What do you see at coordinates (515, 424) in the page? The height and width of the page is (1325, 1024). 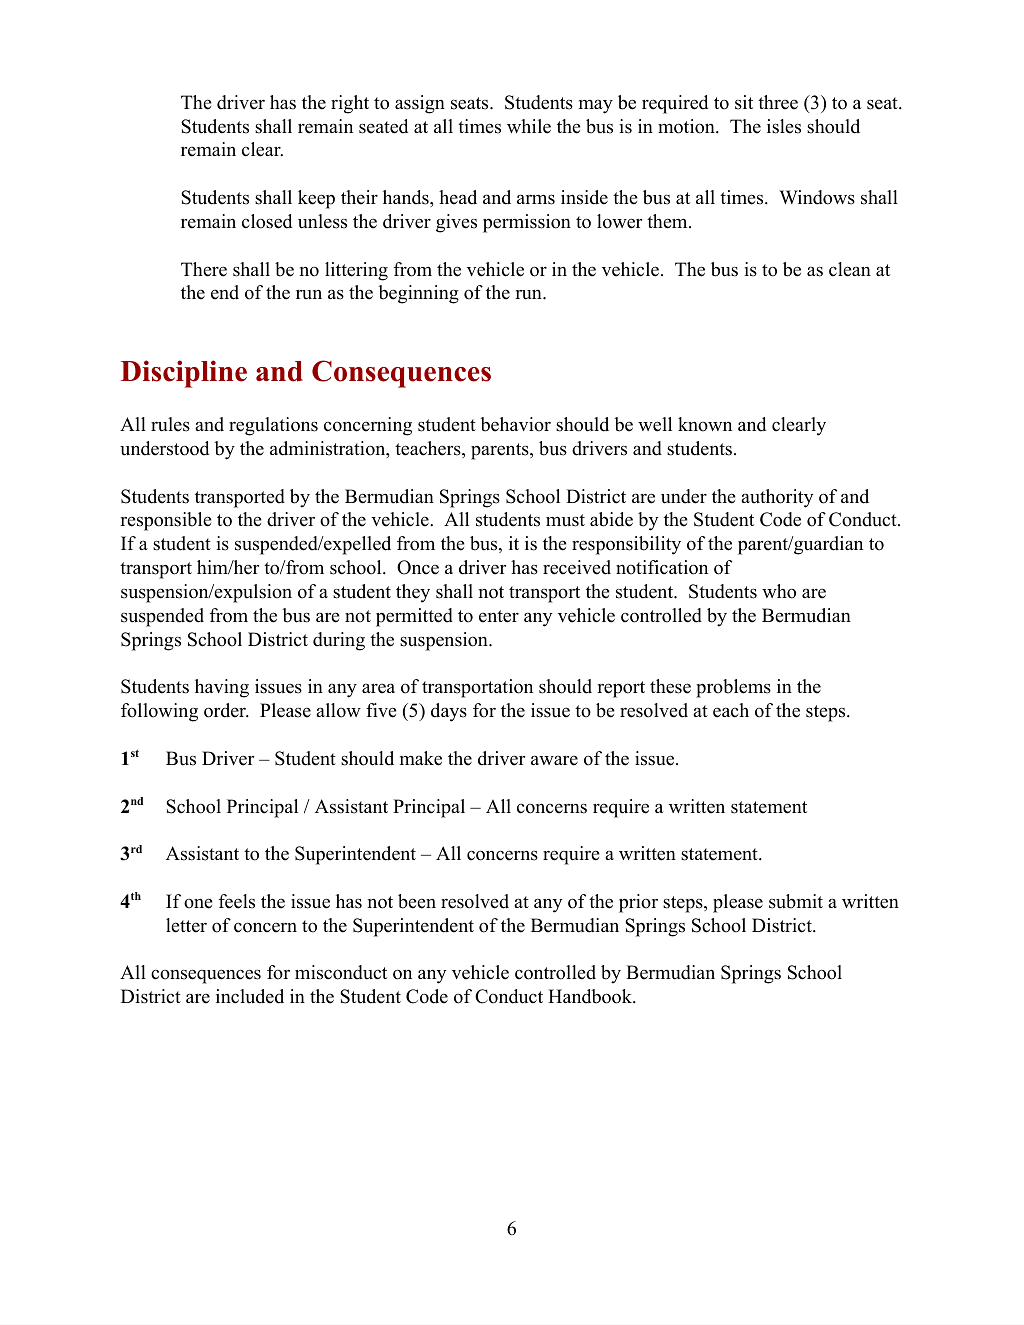 I see `behavior` at bounding box center [515, 424].
